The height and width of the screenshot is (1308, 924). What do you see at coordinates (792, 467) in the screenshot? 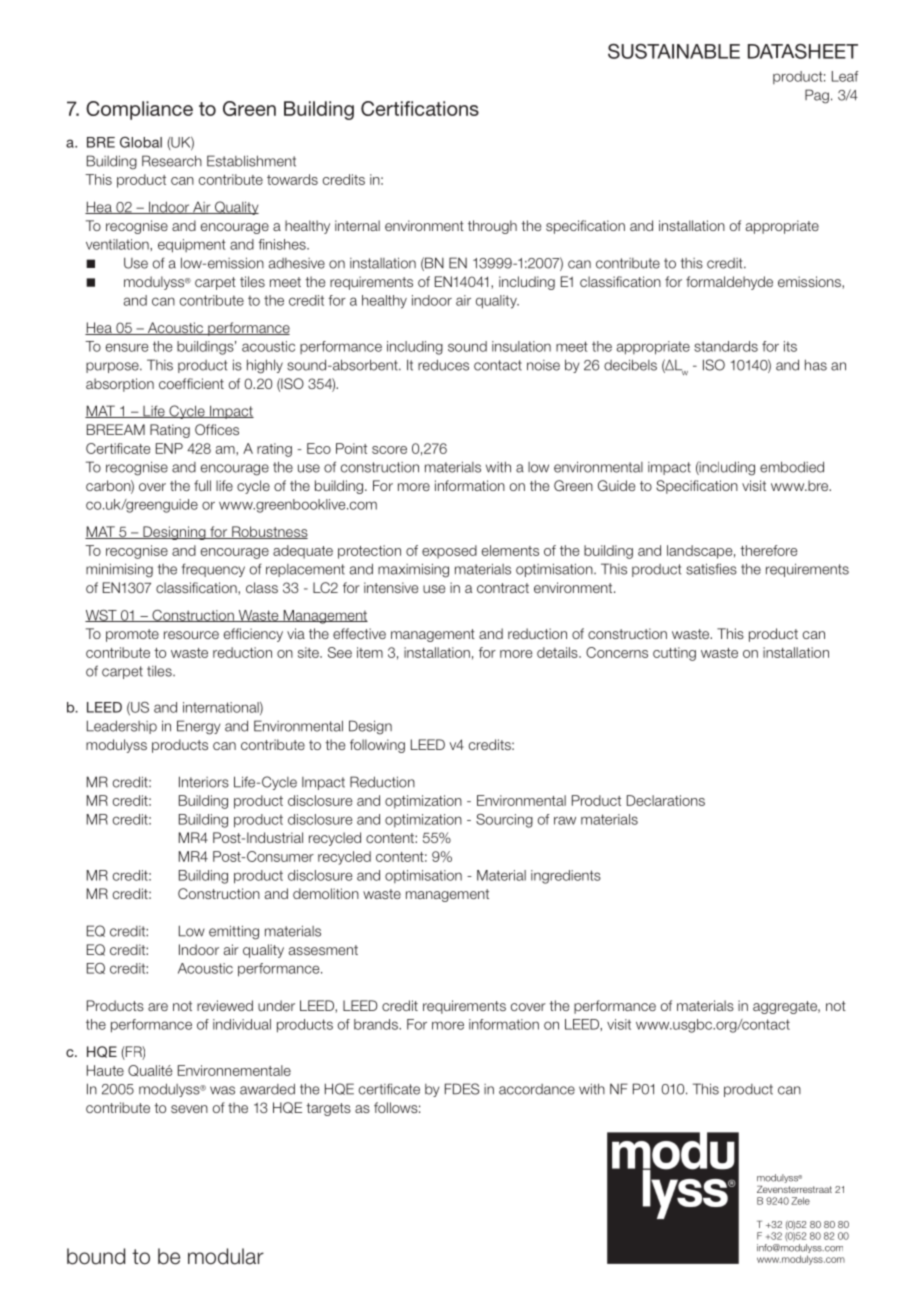
I see `embodied` at bounding box center [792, 467].
